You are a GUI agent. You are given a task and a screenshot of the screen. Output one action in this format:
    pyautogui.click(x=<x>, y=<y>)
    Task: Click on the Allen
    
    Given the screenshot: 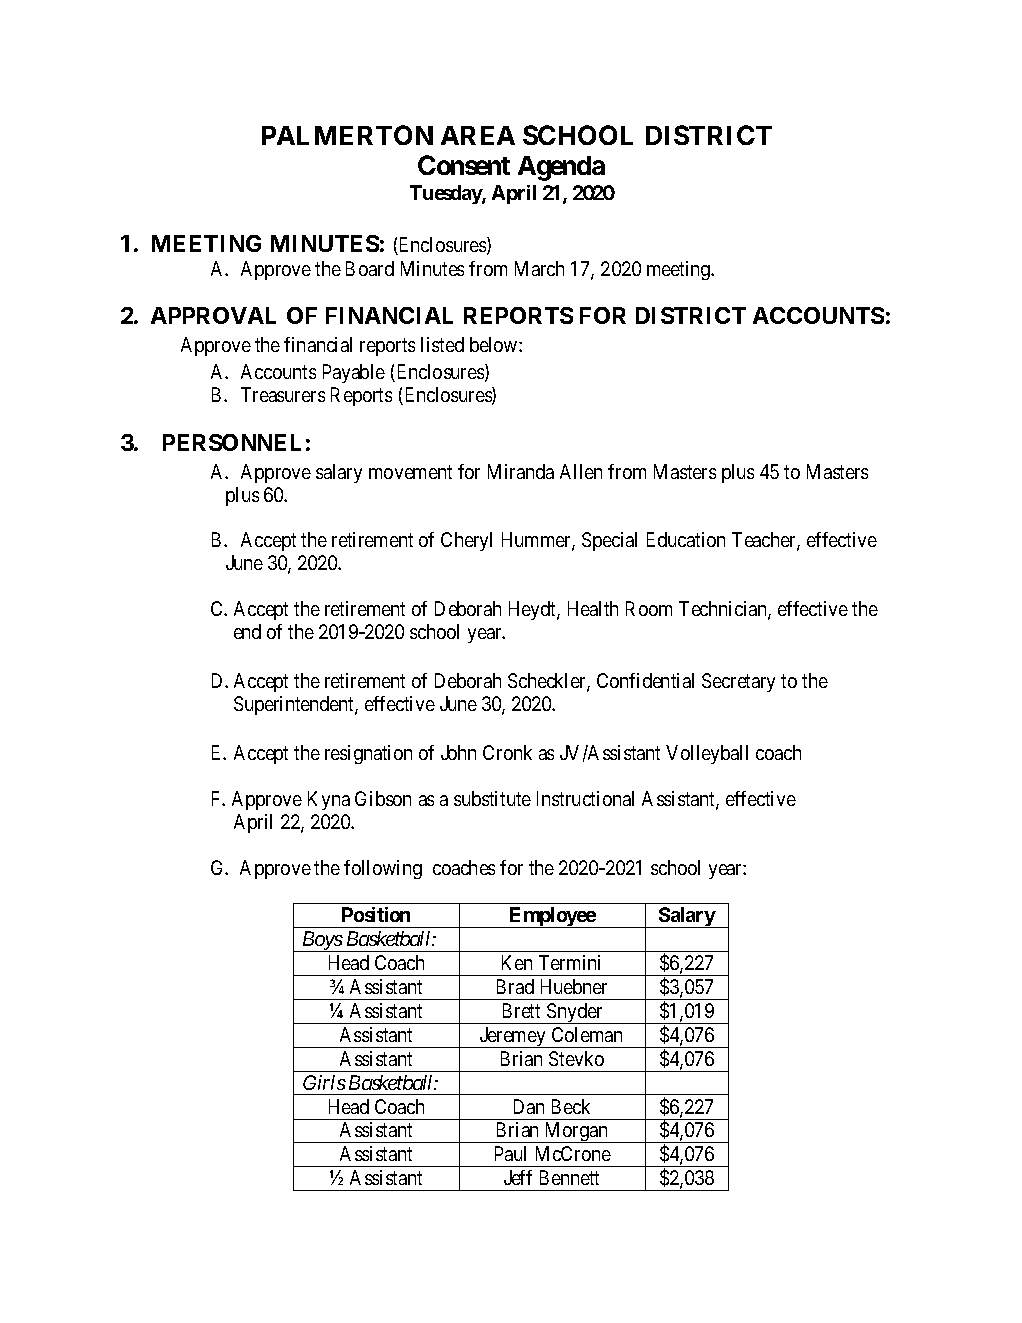 What is the action you would take?
    pyautogui.click(x=581, y=471)
